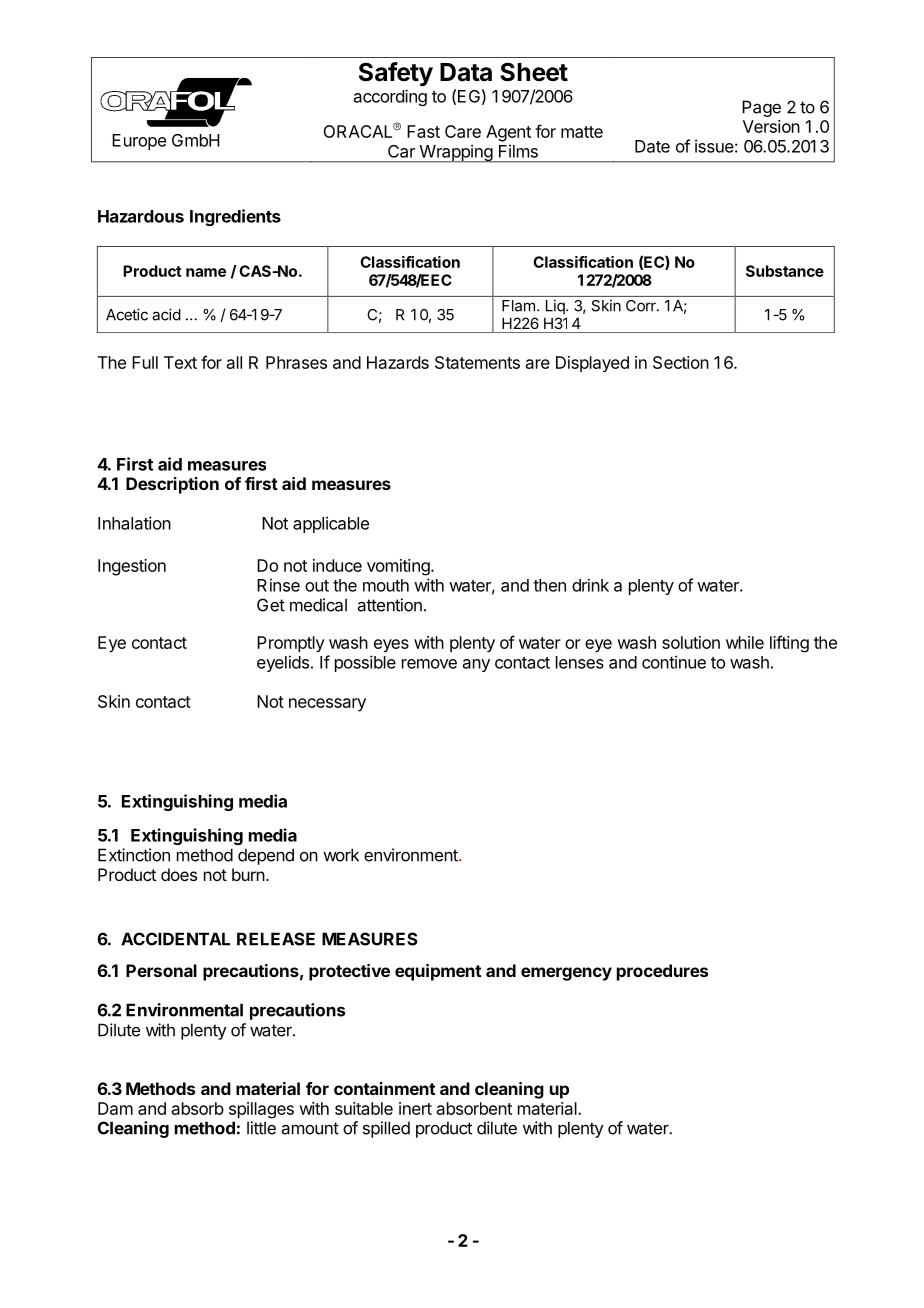 This document has height=1308, width=924. Describe the element at coordinates (761, 108) in the document. I see `Page` at that location.
